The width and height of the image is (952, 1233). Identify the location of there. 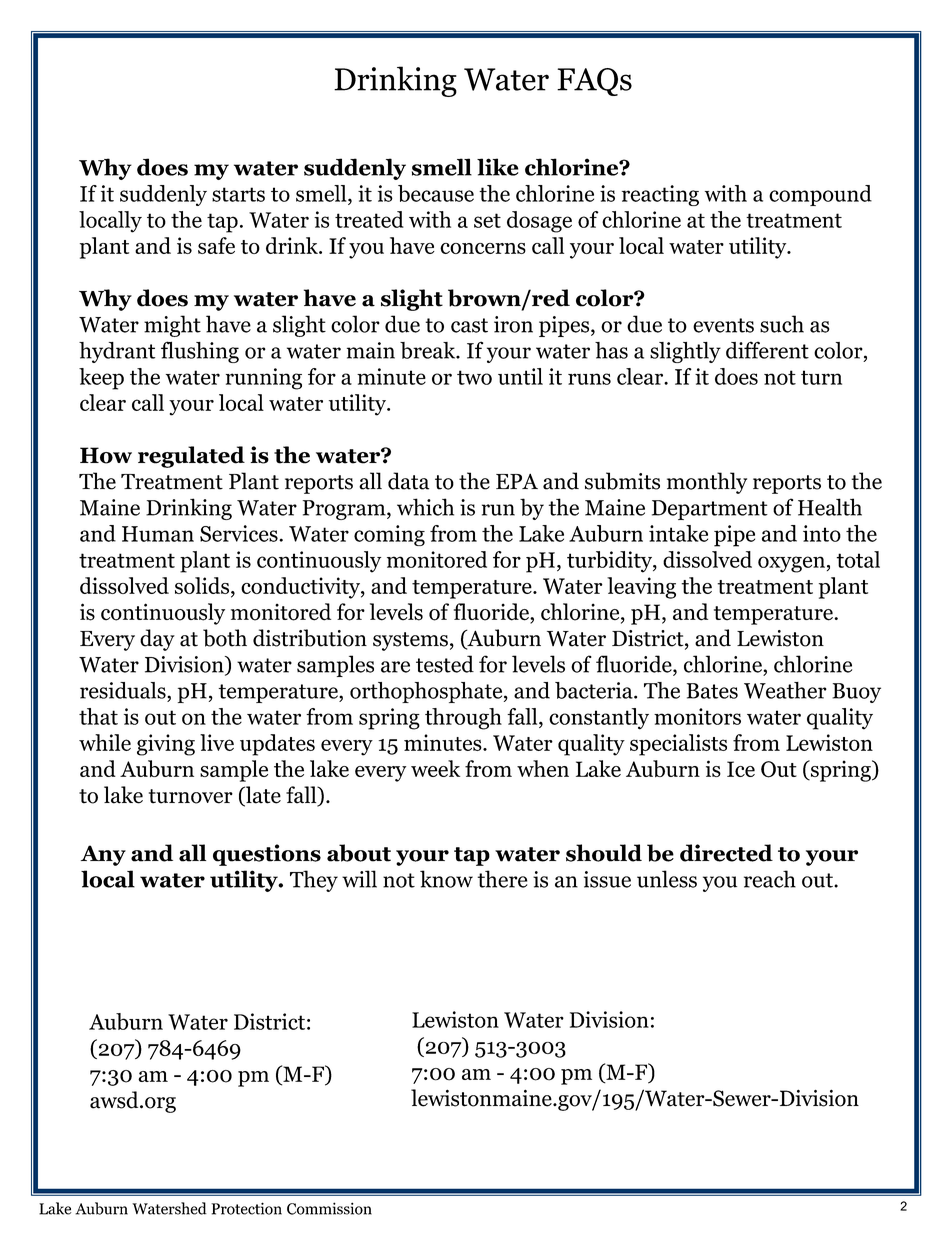
(502, 879).
